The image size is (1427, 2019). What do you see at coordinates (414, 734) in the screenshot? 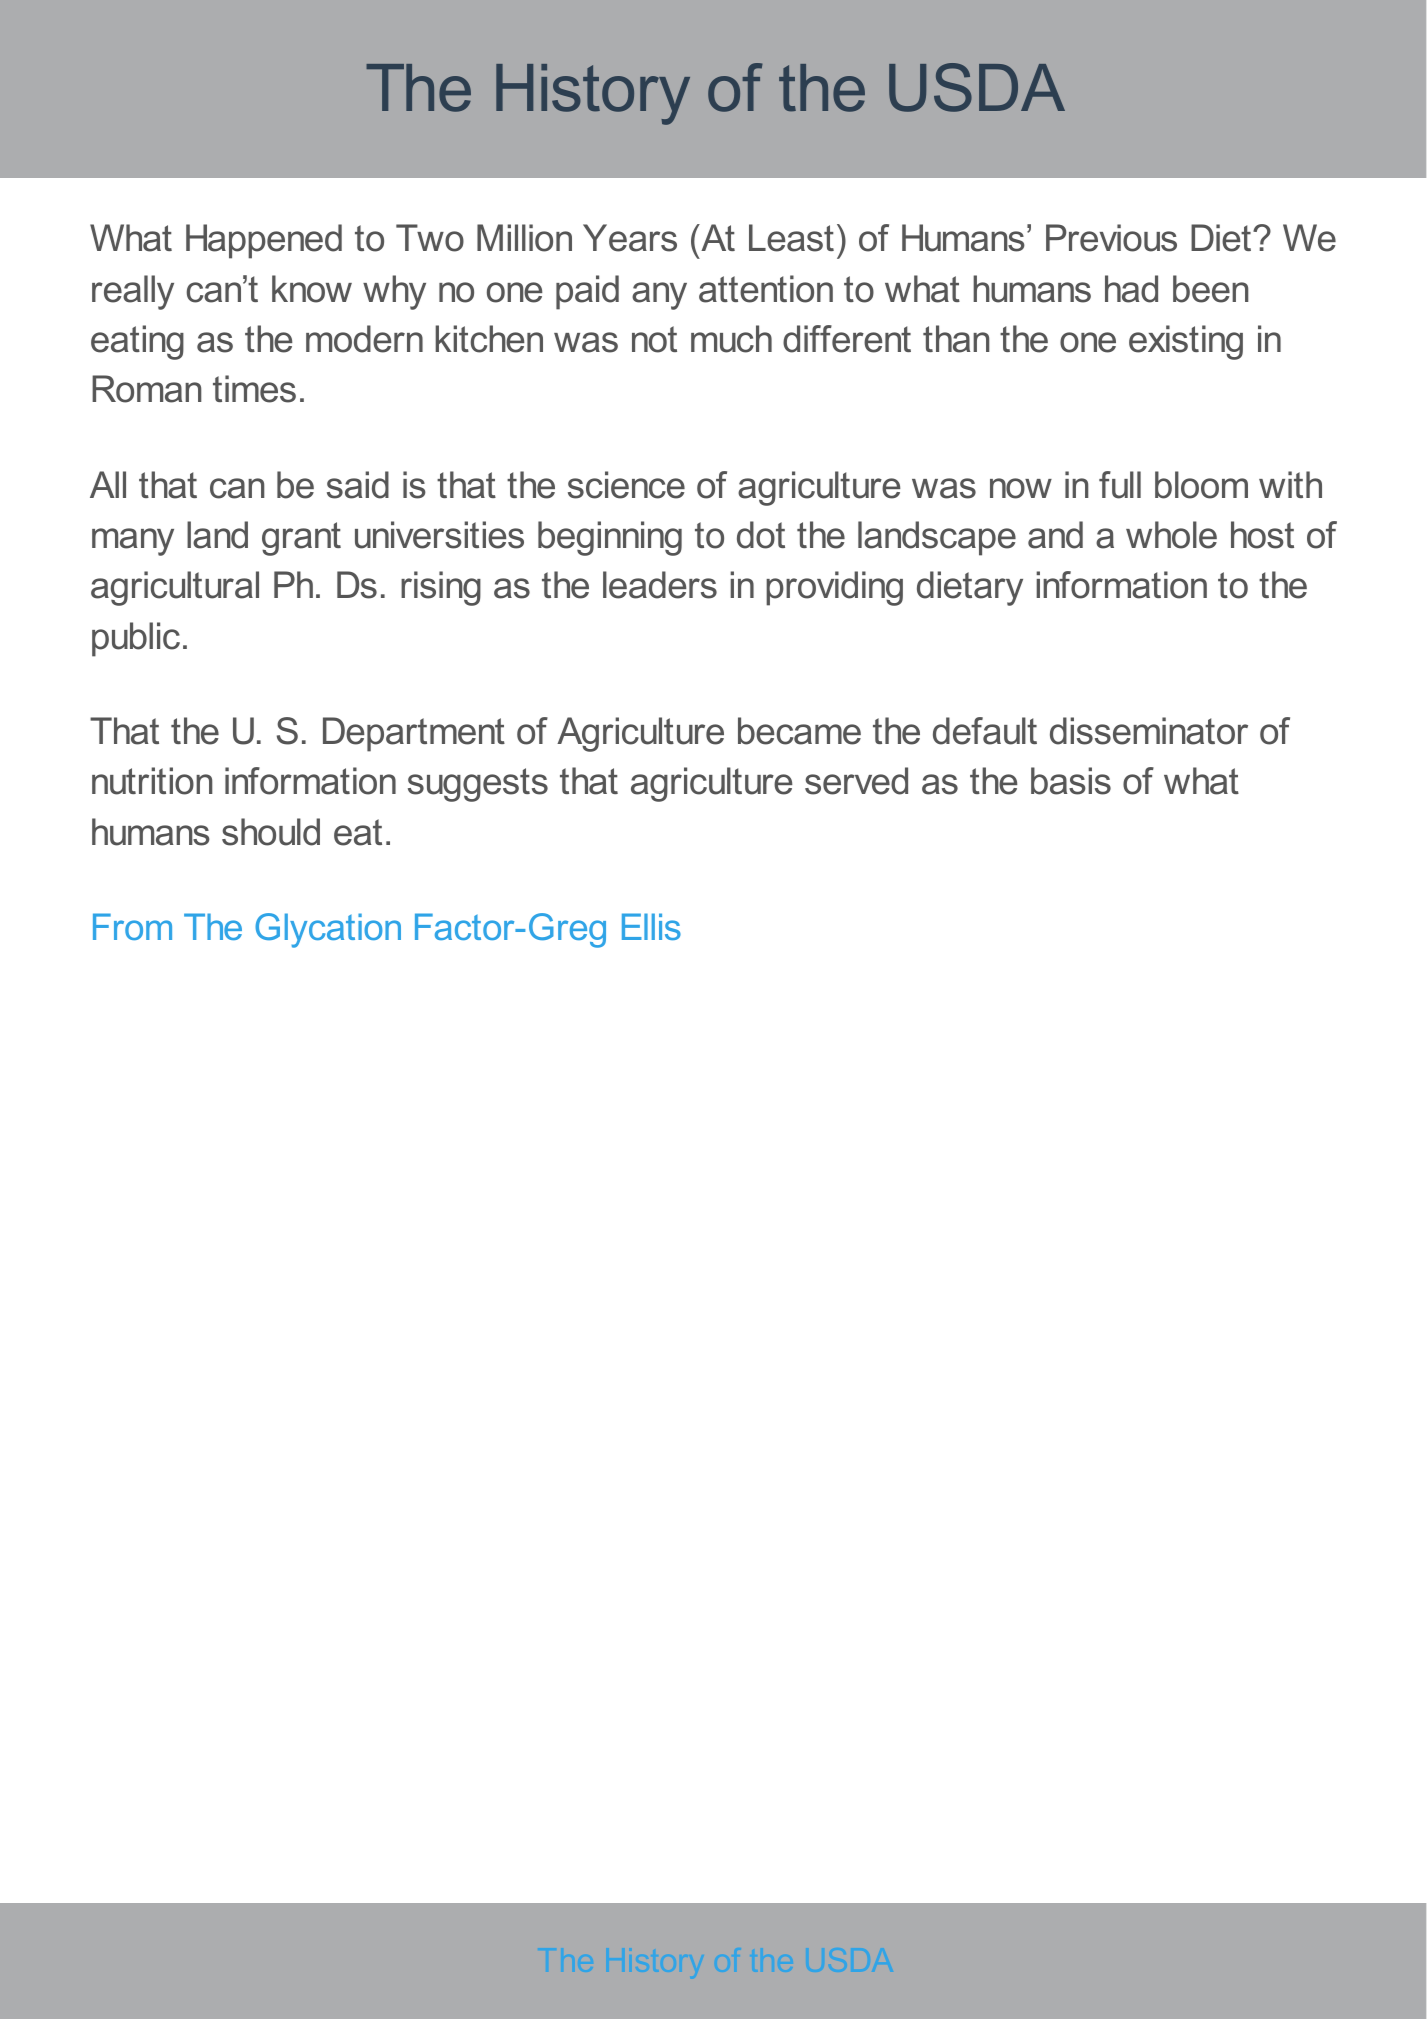
I see `Department` at bounding box center [414, 734].
